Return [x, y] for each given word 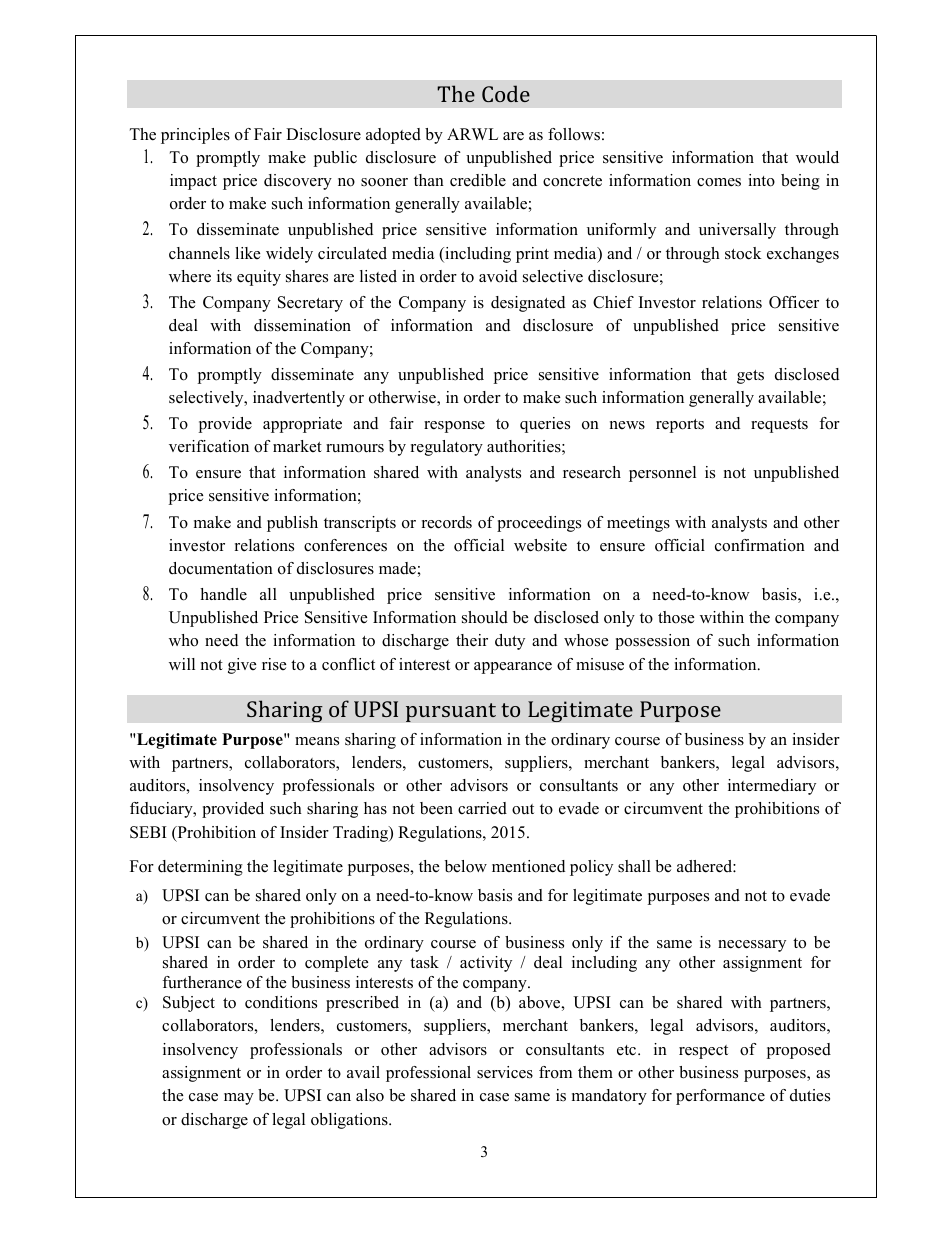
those [676, 617]
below [466, 866]
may [239, 1099]
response [454, 427]
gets [750, 377]
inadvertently [299, 399]
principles [195, 136]
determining [200, 868]
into [761, 180]
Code [506, 93]
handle [223, 594]
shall [634, 866]
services [505, 1072]
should [485, 617]
